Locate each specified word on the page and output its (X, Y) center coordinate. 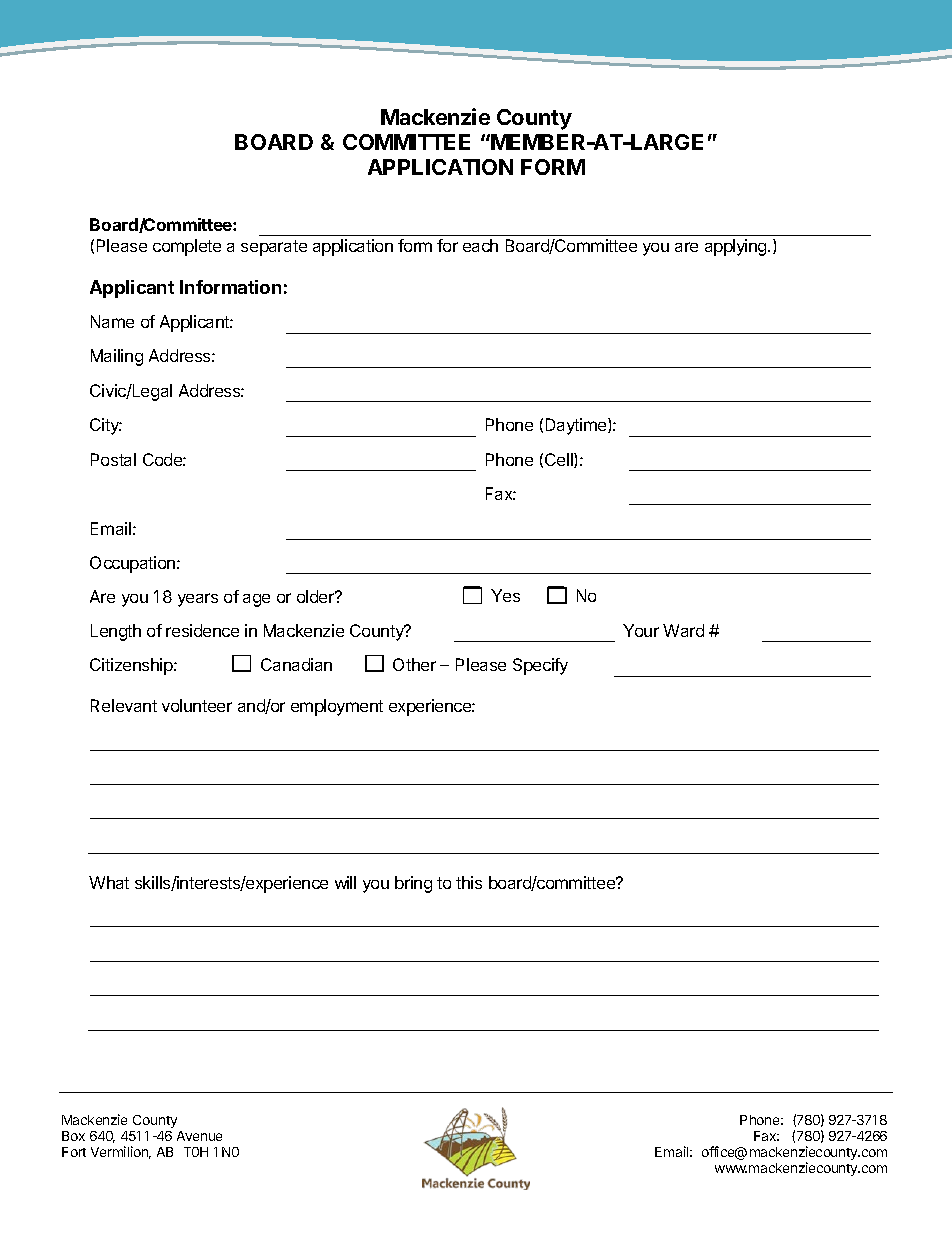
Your (641, 630)
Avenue (199, 1136)
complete (187, 247)
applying (737, 247)
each (480, 245)
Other (414, 664)
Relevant (124, 705)
